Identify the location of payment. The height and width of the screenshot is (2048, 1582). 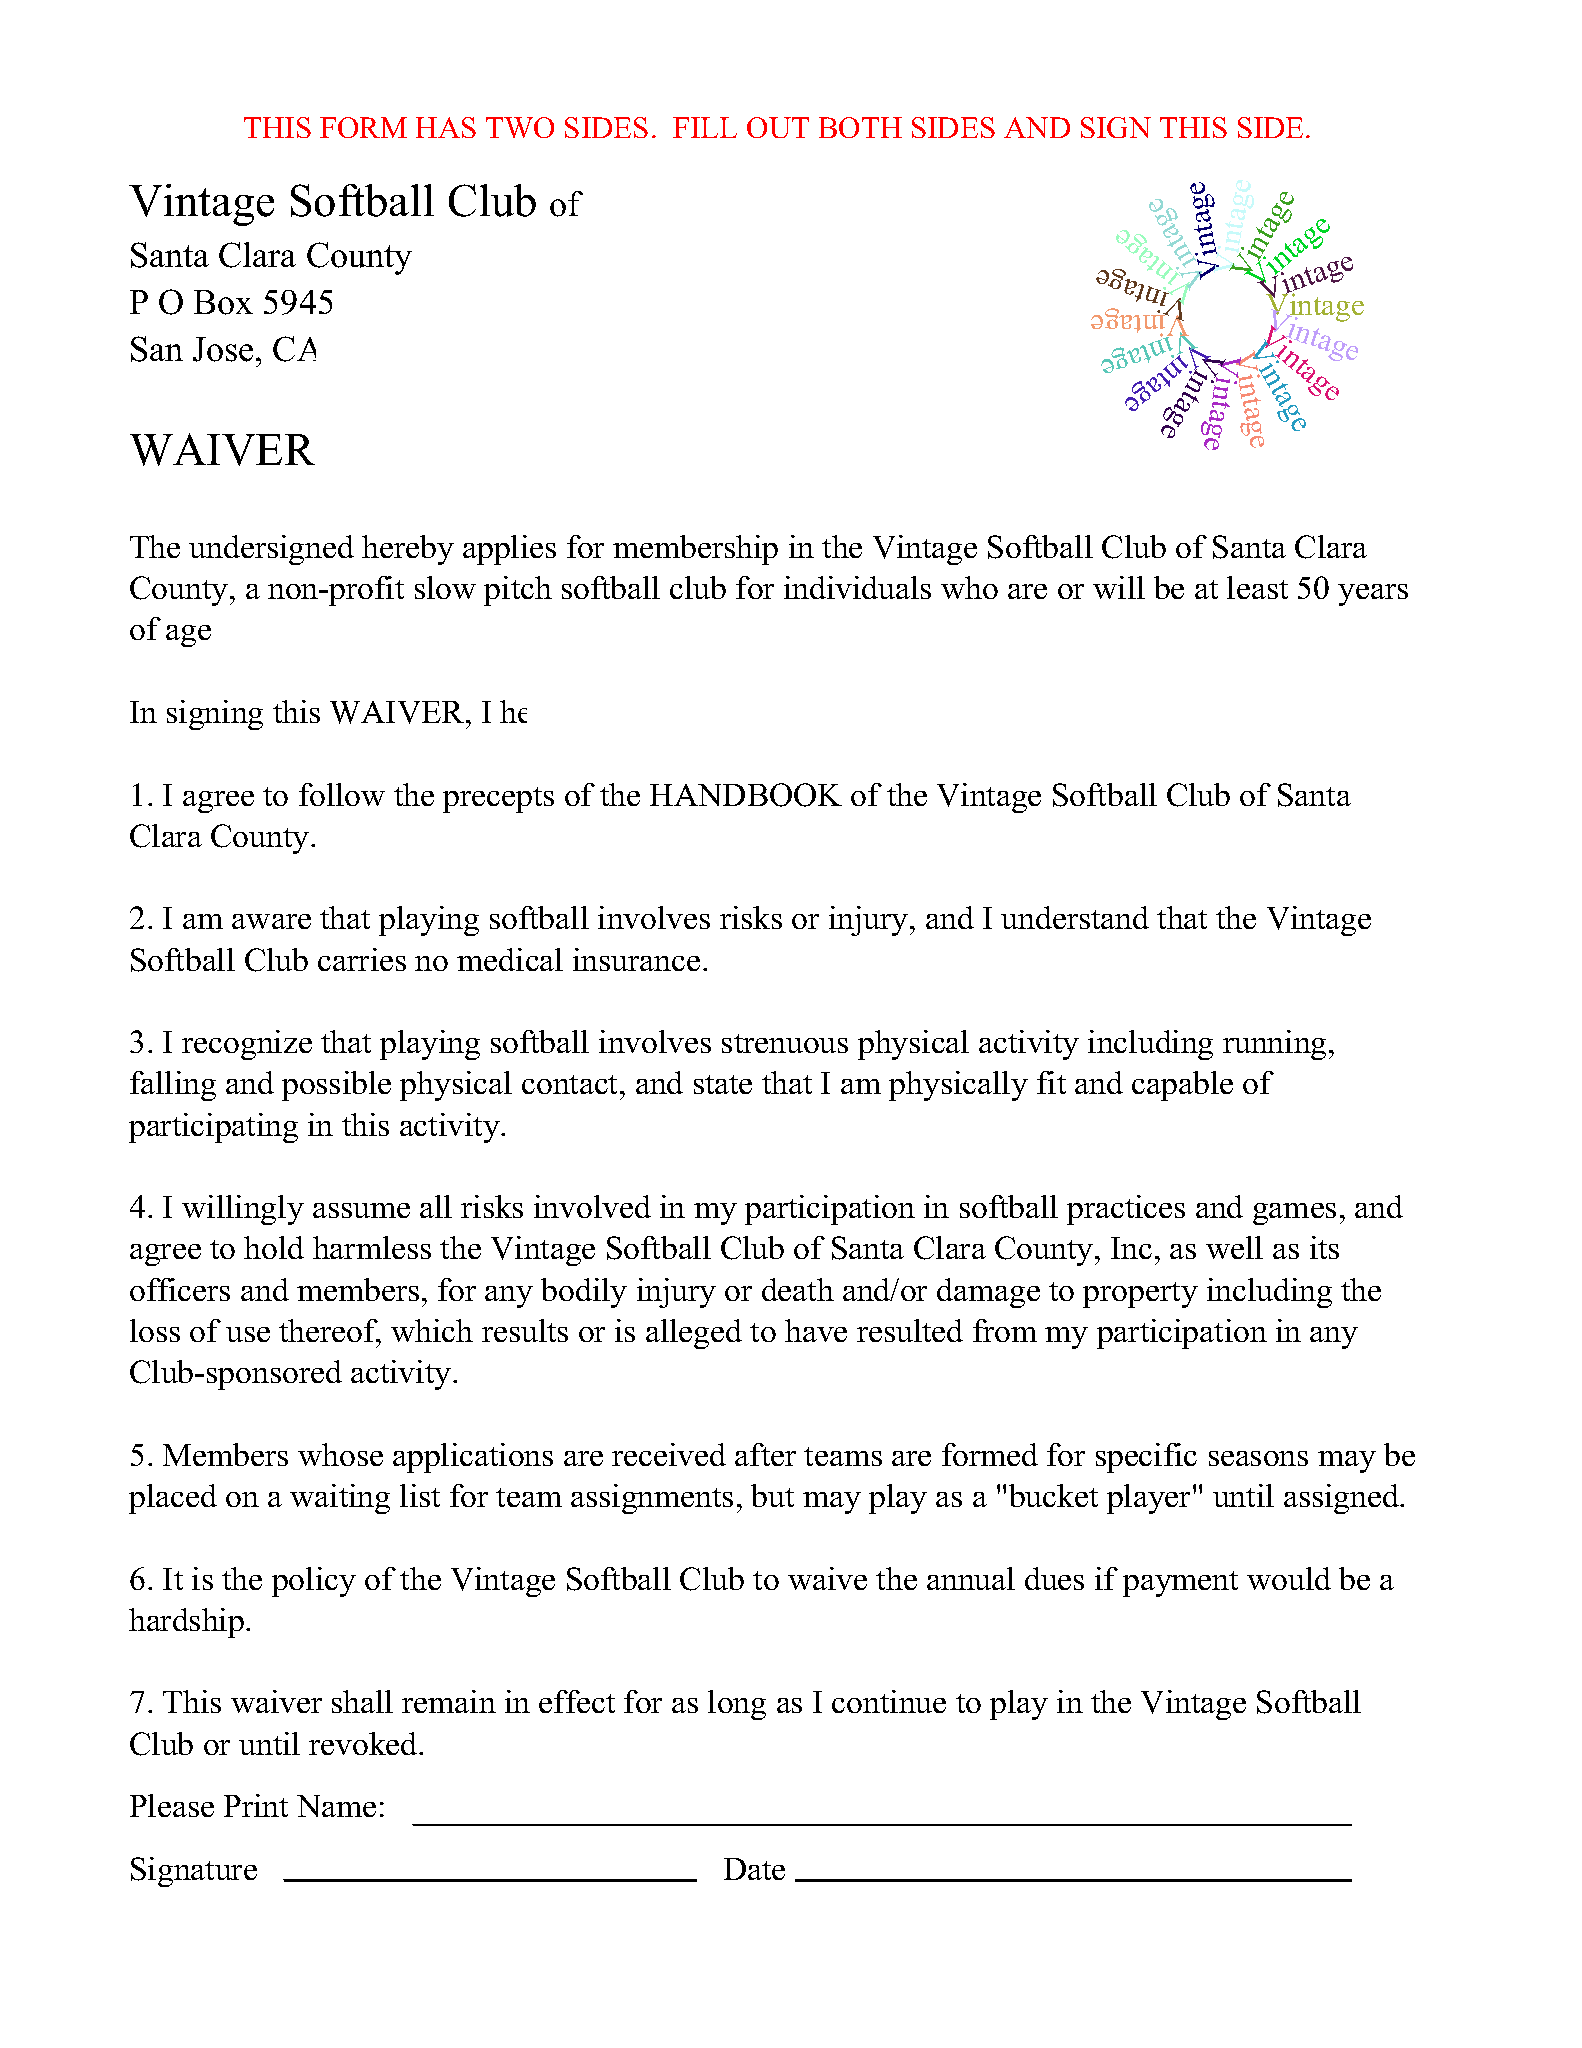
(1180, 1584).
